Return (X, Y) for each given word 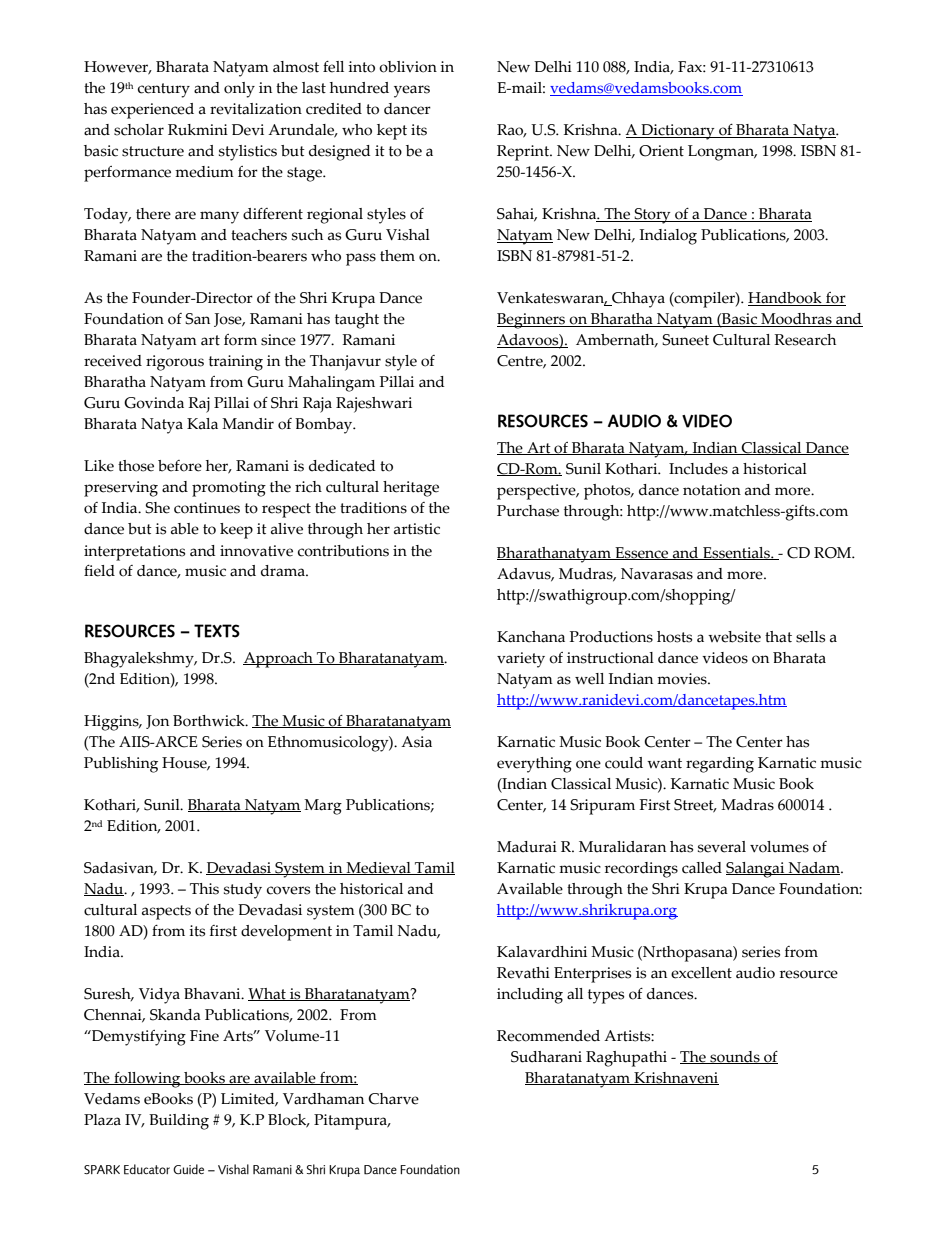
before (180, 466)
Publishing (121, 765)
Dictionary (678, 132)
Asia (416, 742)
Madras (747, 805)
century (164, 90)
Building (179, 1122)
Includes (698, 469)
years (412, 91)
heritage (411, 489)
